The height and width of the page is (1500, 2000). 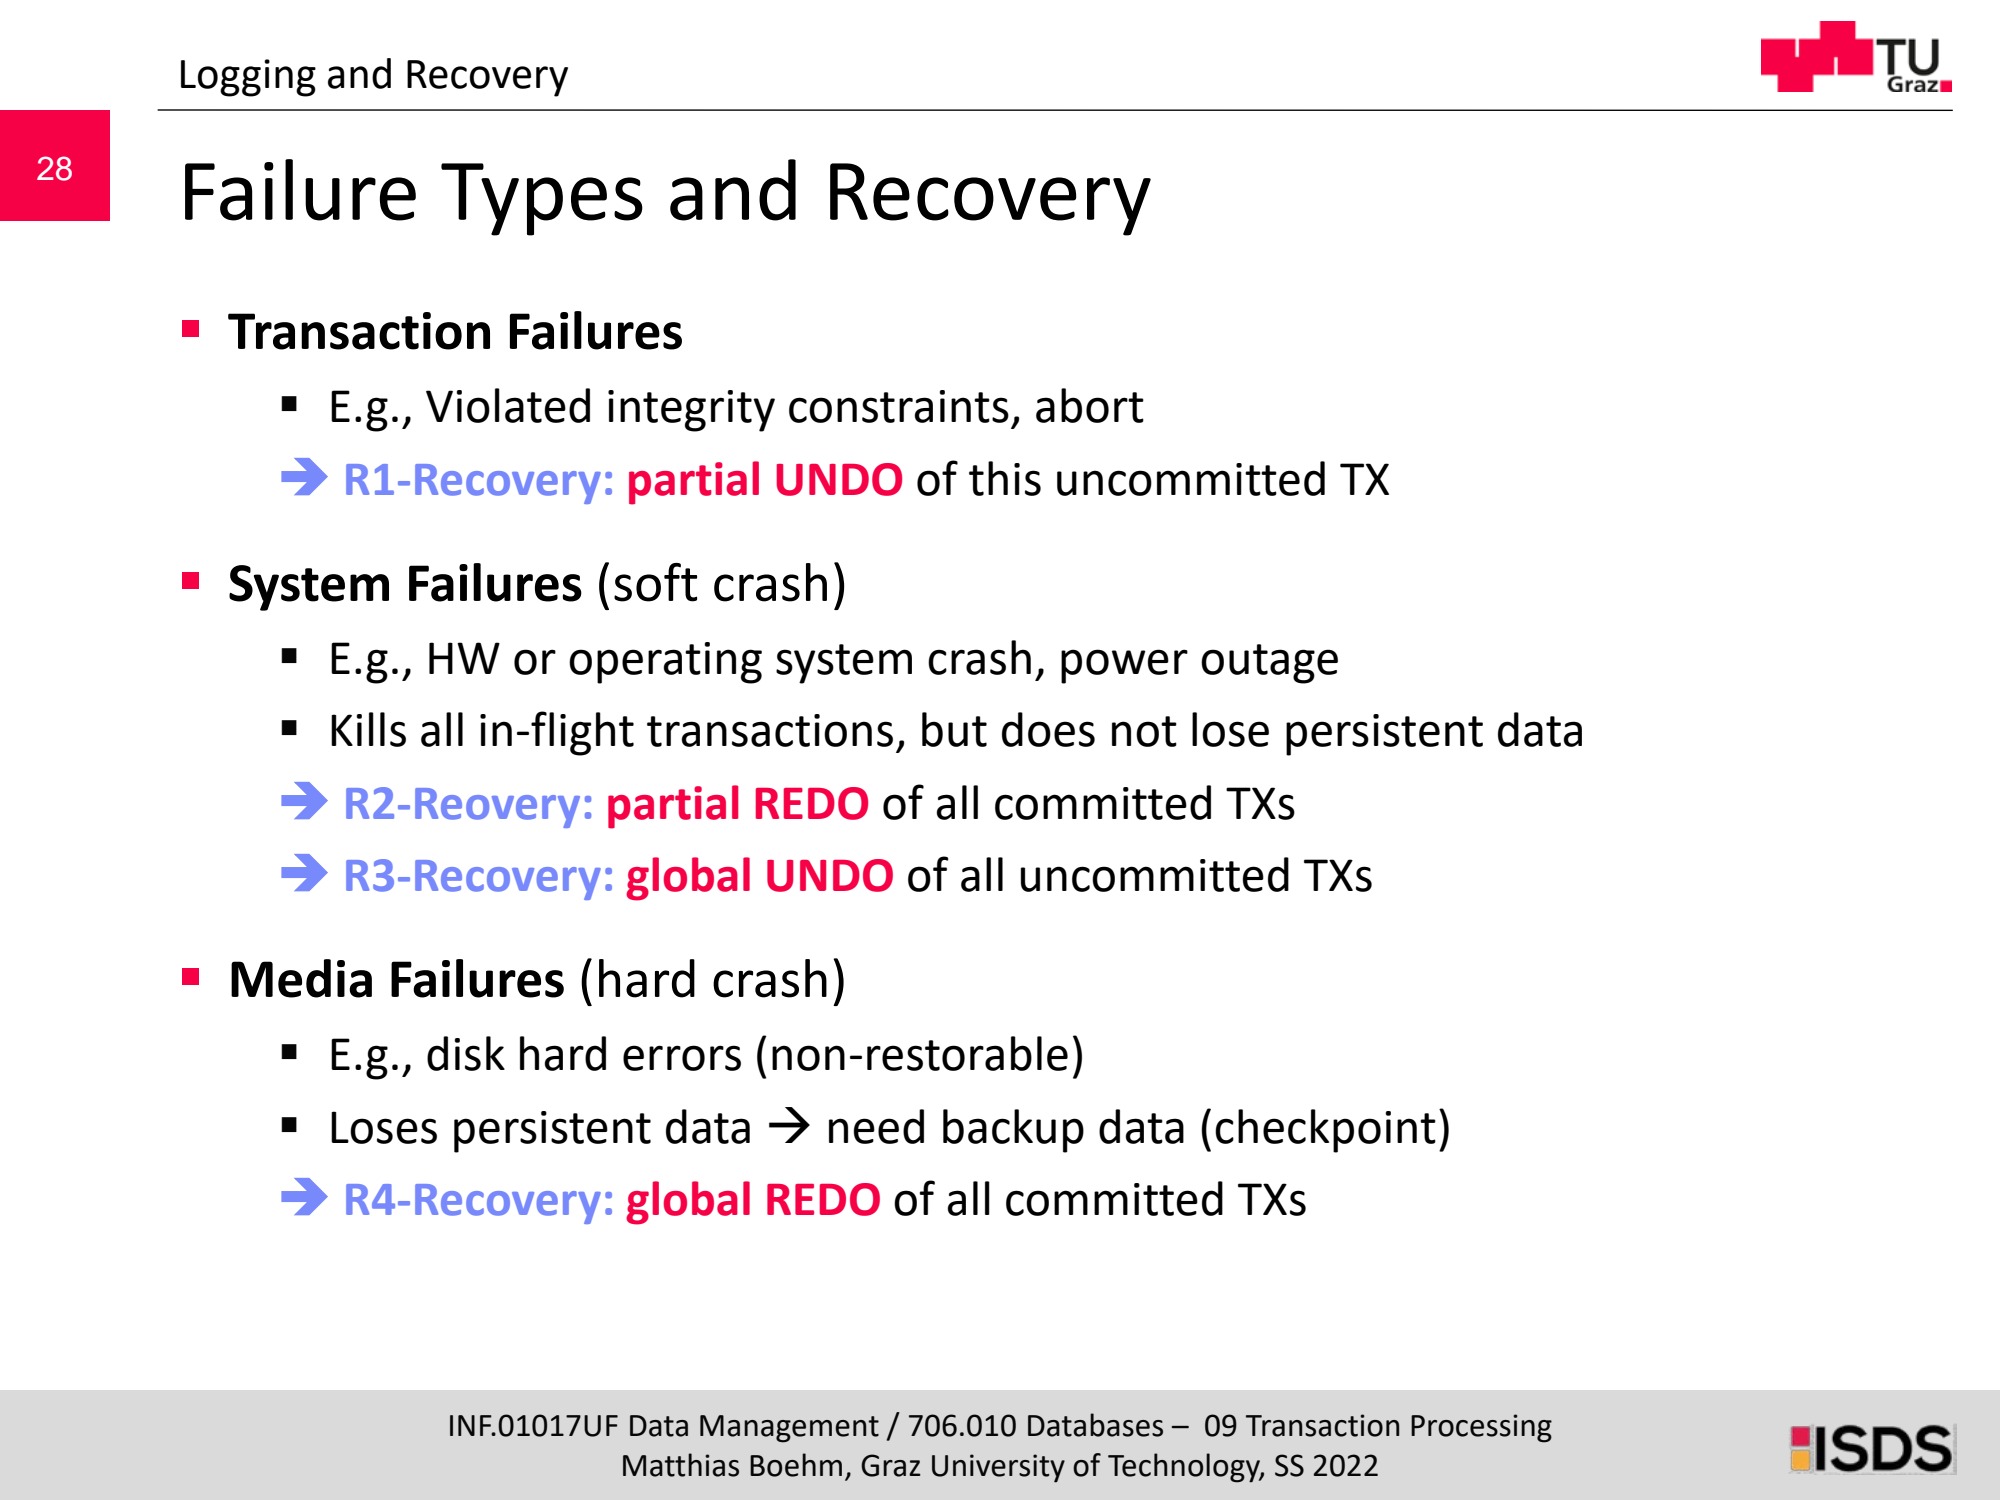 I want to click on outage, so click(x=1269, y=664).
